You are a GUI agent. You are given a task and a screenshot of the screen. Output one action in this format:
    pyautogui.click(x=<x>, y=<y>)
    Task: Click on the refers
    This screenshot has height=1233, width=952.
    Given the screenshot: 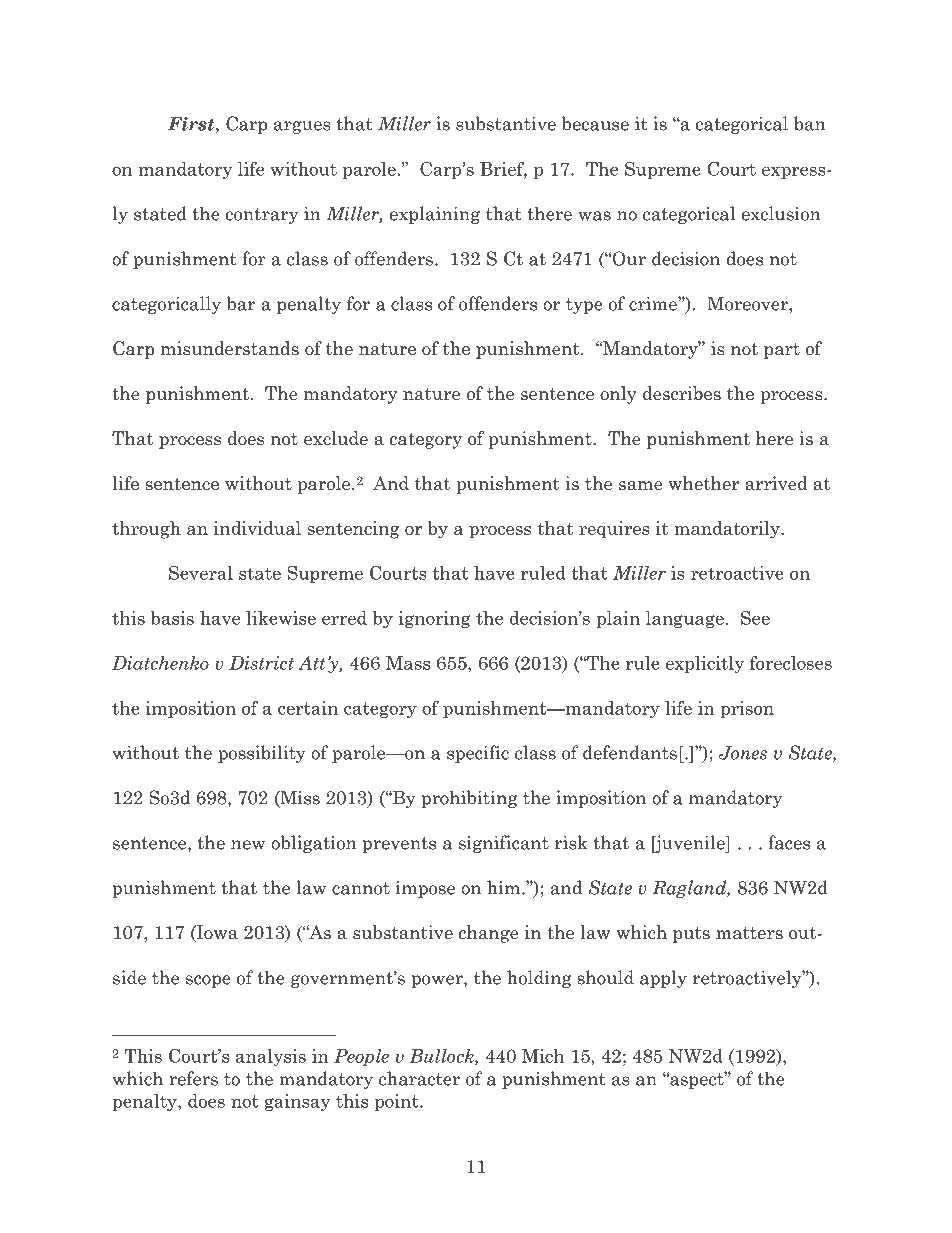 What is the action you would take?
    pyautogui.click(x=193, y=1078)
